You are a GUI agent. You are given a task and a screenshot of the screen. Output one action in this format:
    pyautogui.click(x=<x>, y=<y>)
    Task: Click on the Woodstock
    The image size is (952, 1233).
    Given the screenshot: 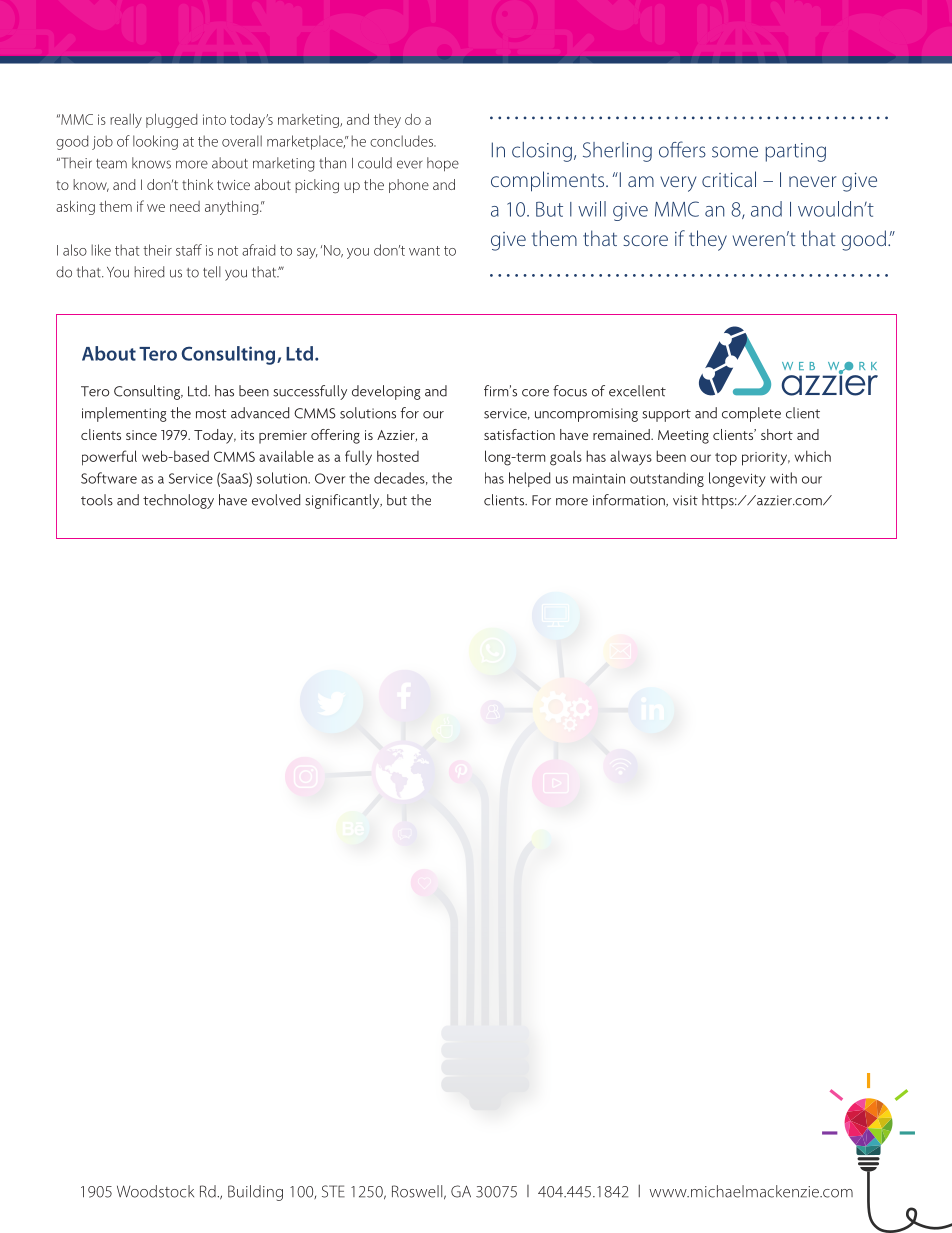 What is the action you would take?
    pyautogui.click(x=155, y=1191)
